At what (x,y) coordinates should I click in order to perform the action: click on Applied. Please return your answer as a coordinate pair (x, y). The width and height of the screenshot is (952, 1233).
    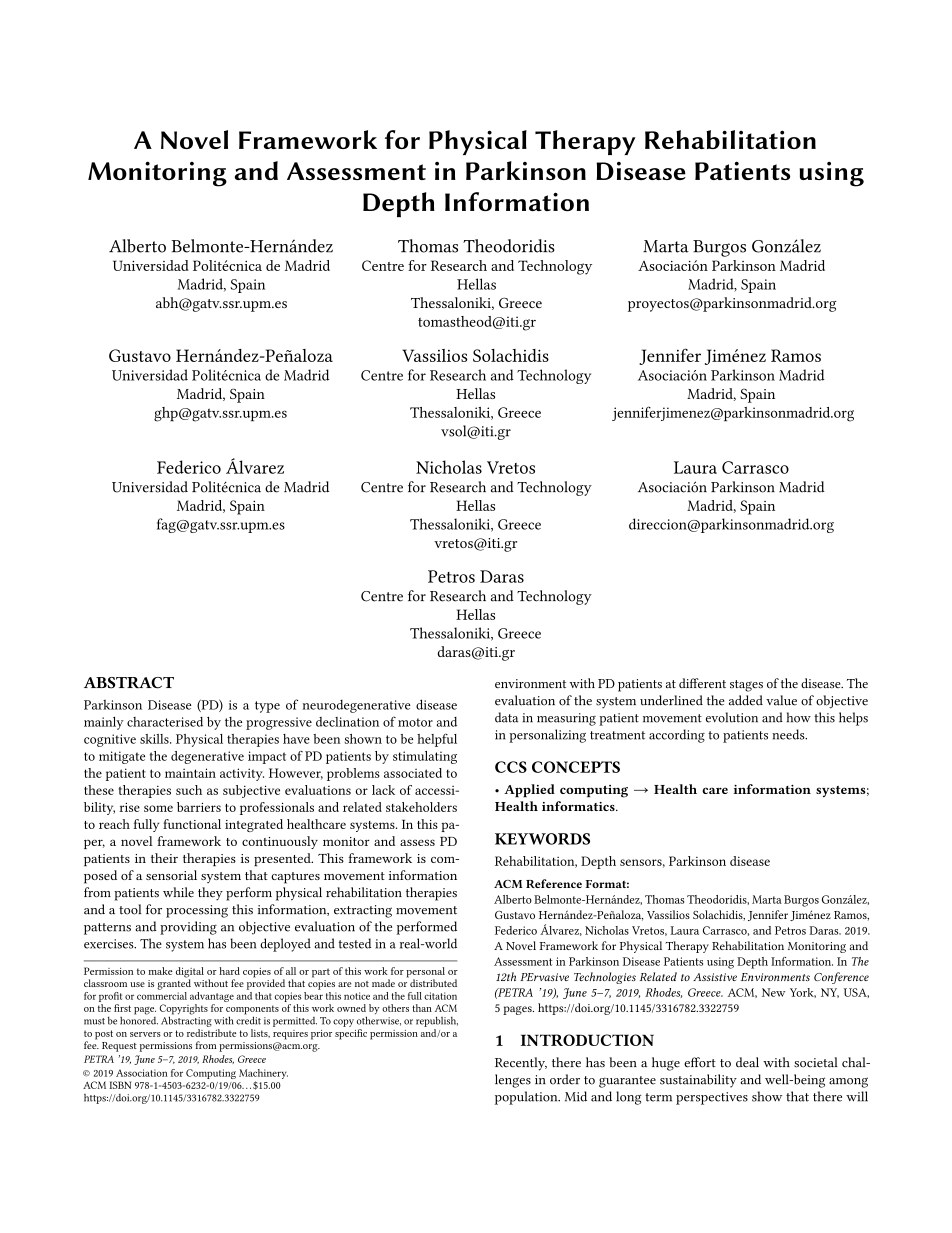
    Looking at the image, I should click on (529, 791).
